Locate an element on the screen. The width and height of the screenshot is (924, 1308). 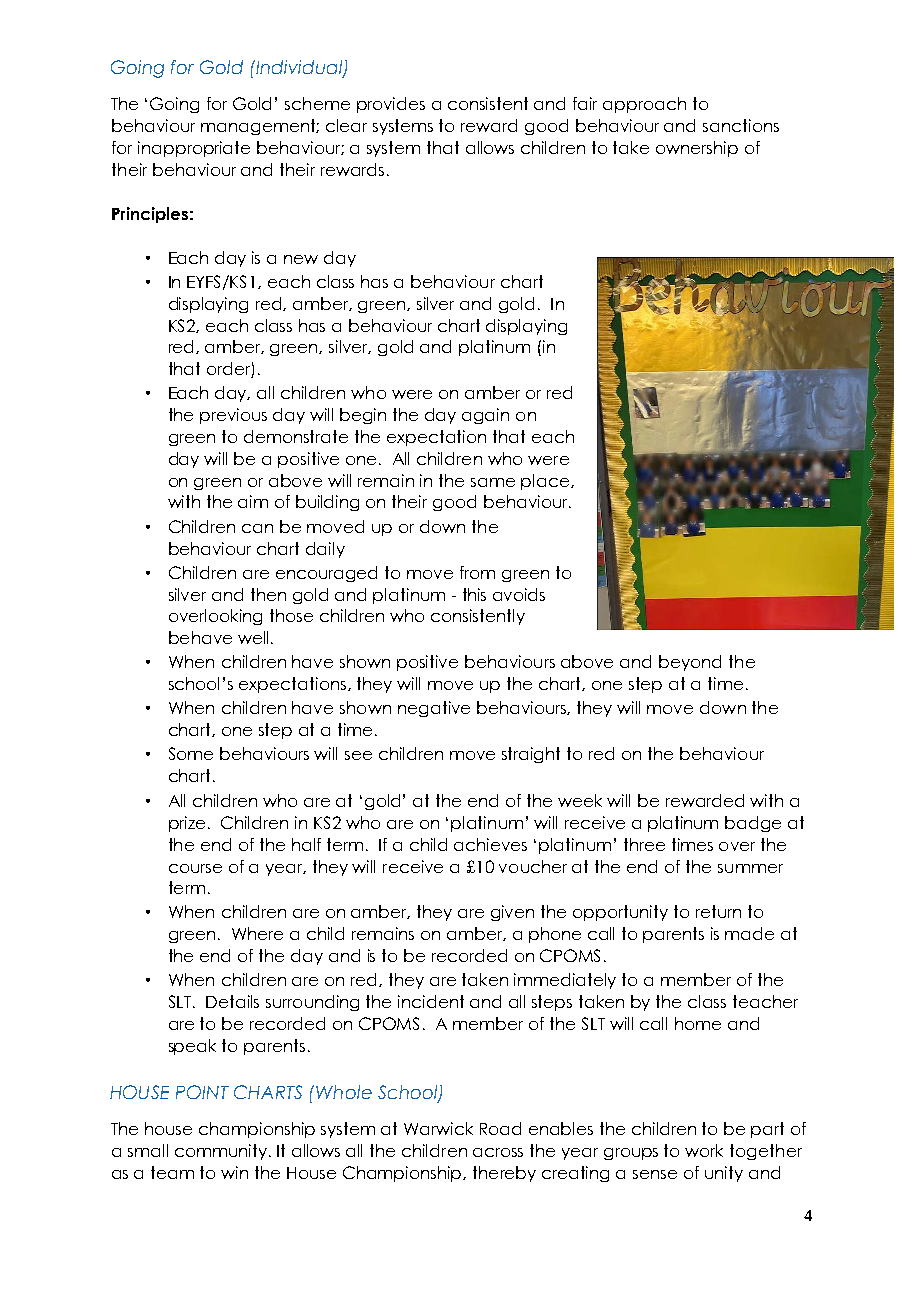
ownership is located at coordinates (697, 149).
